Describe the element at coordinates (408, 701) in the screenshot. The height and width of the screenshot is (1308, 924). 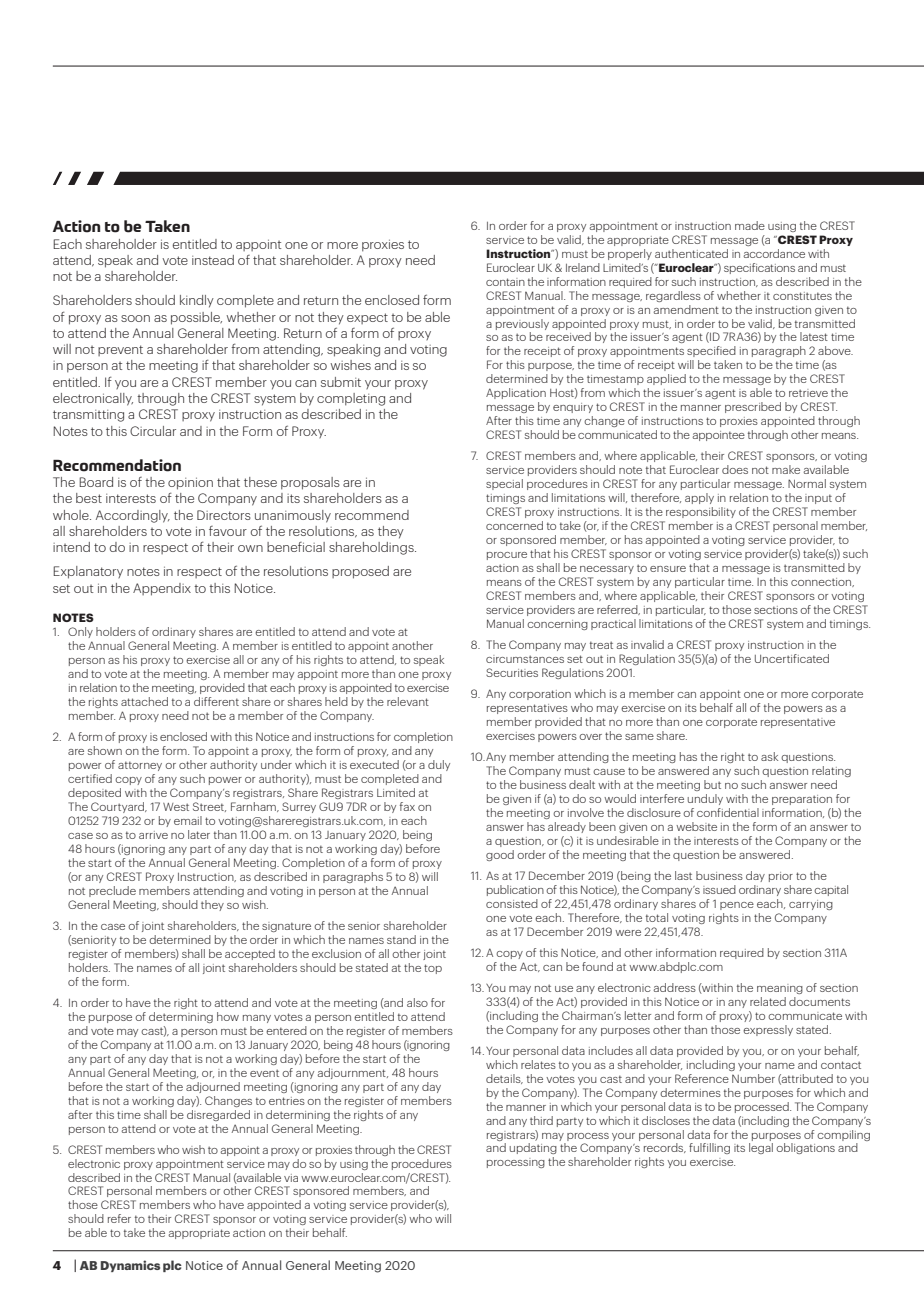
I see `relevant` at that location.
